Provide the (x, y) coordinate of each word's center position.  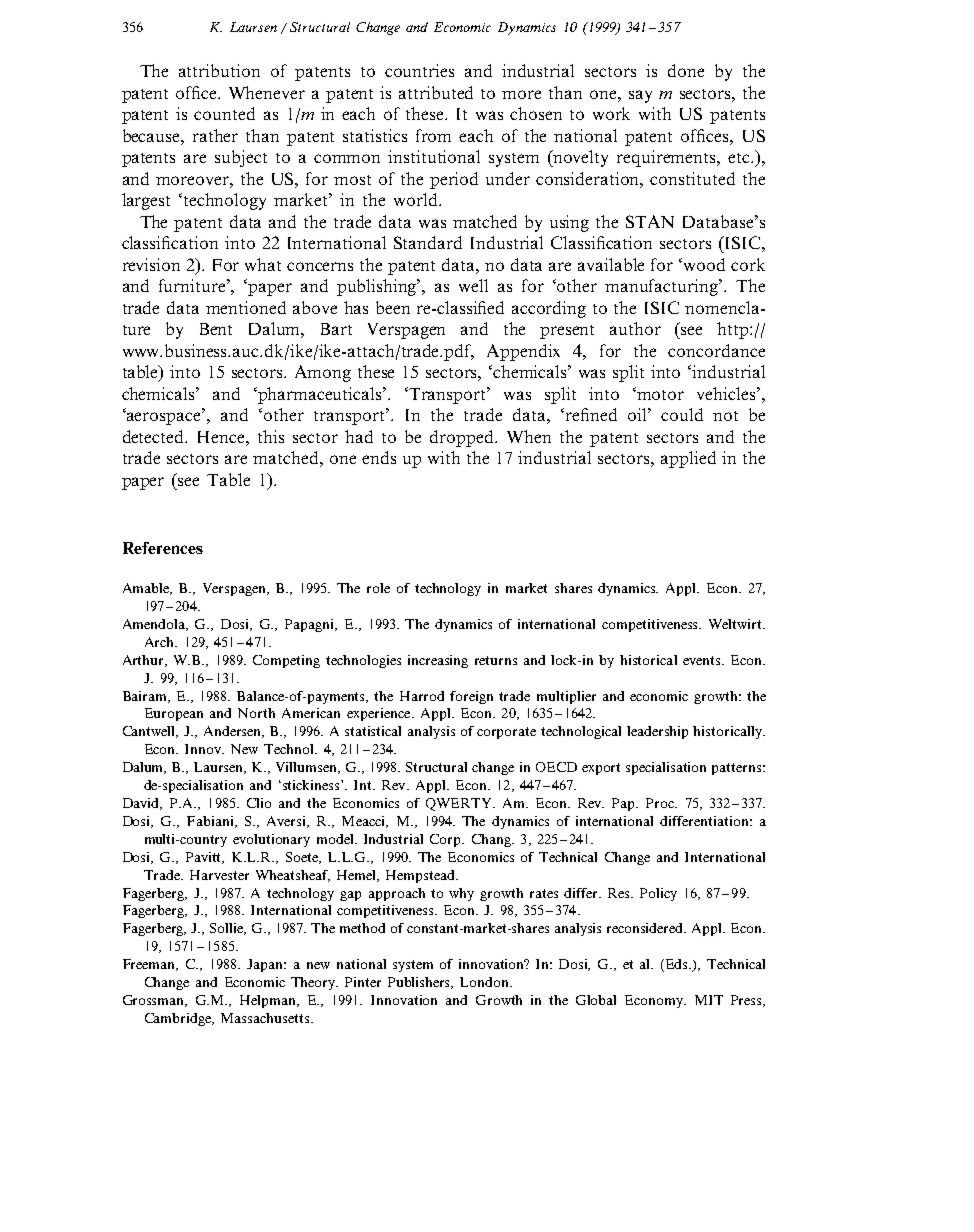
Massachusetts (266, 1018)
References (163, 548)
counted (224, 113)
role (378, 588)
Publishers (420, 983)
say (640, 96)
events (703, 660)
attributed (436, 92)
